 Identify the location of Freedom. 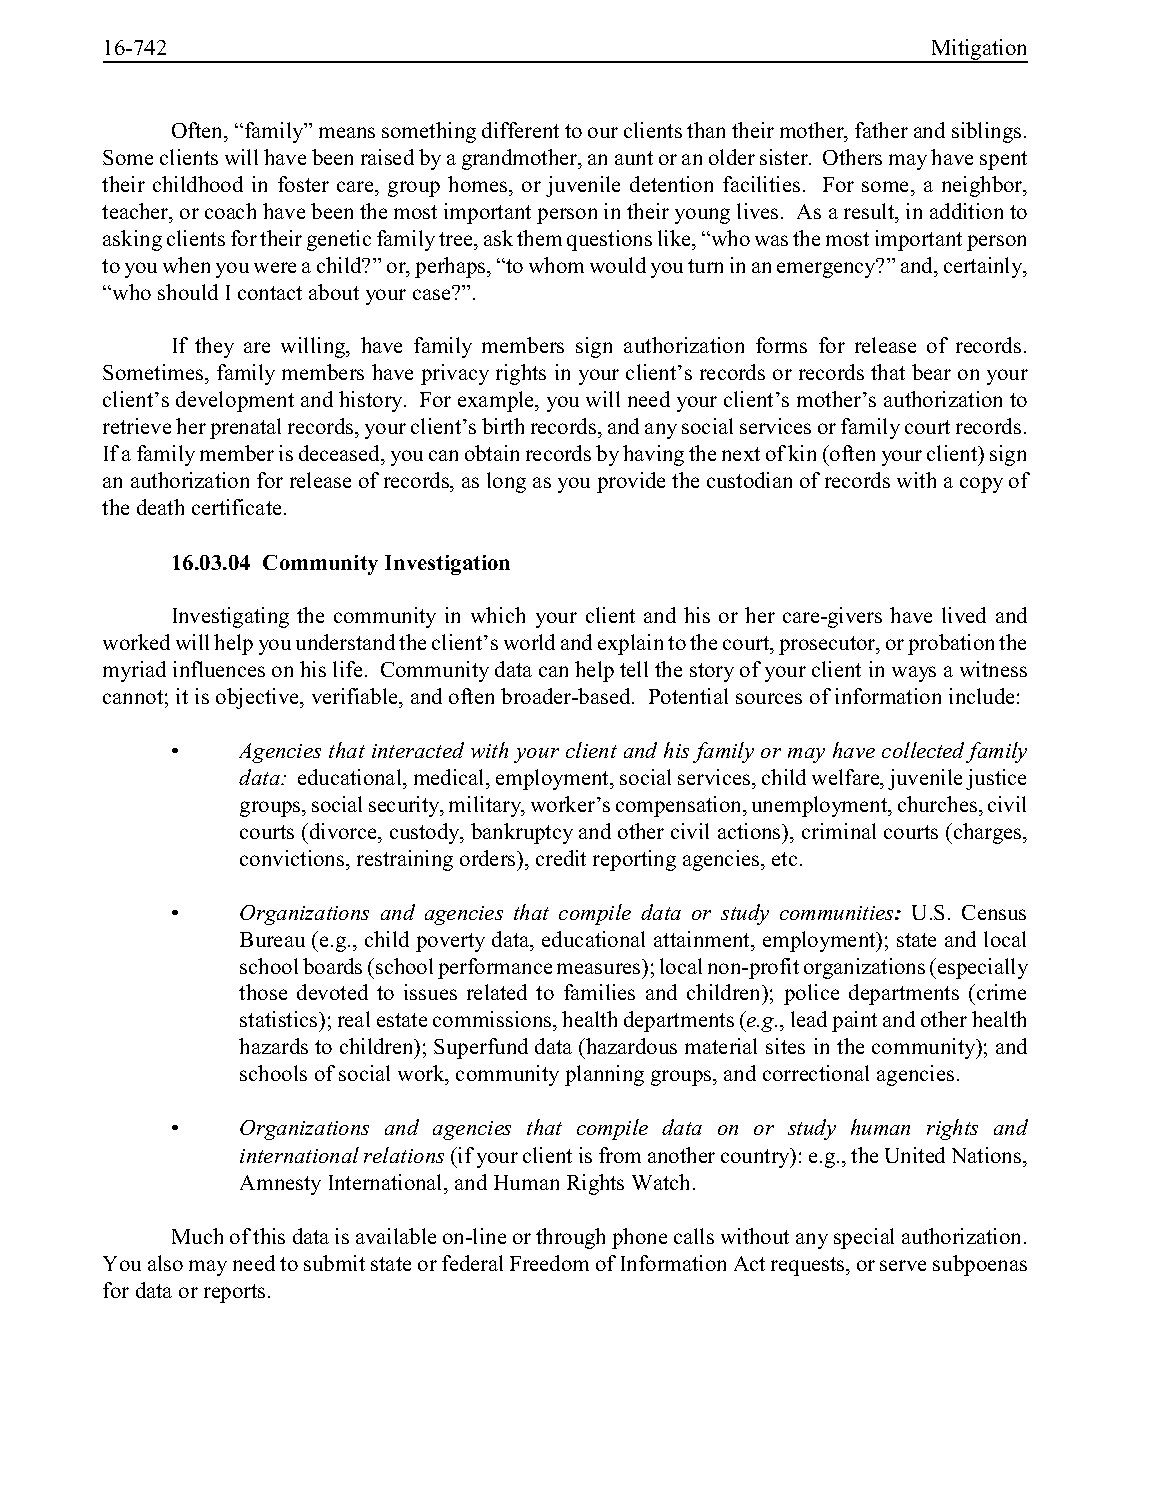
(549, 1263).
